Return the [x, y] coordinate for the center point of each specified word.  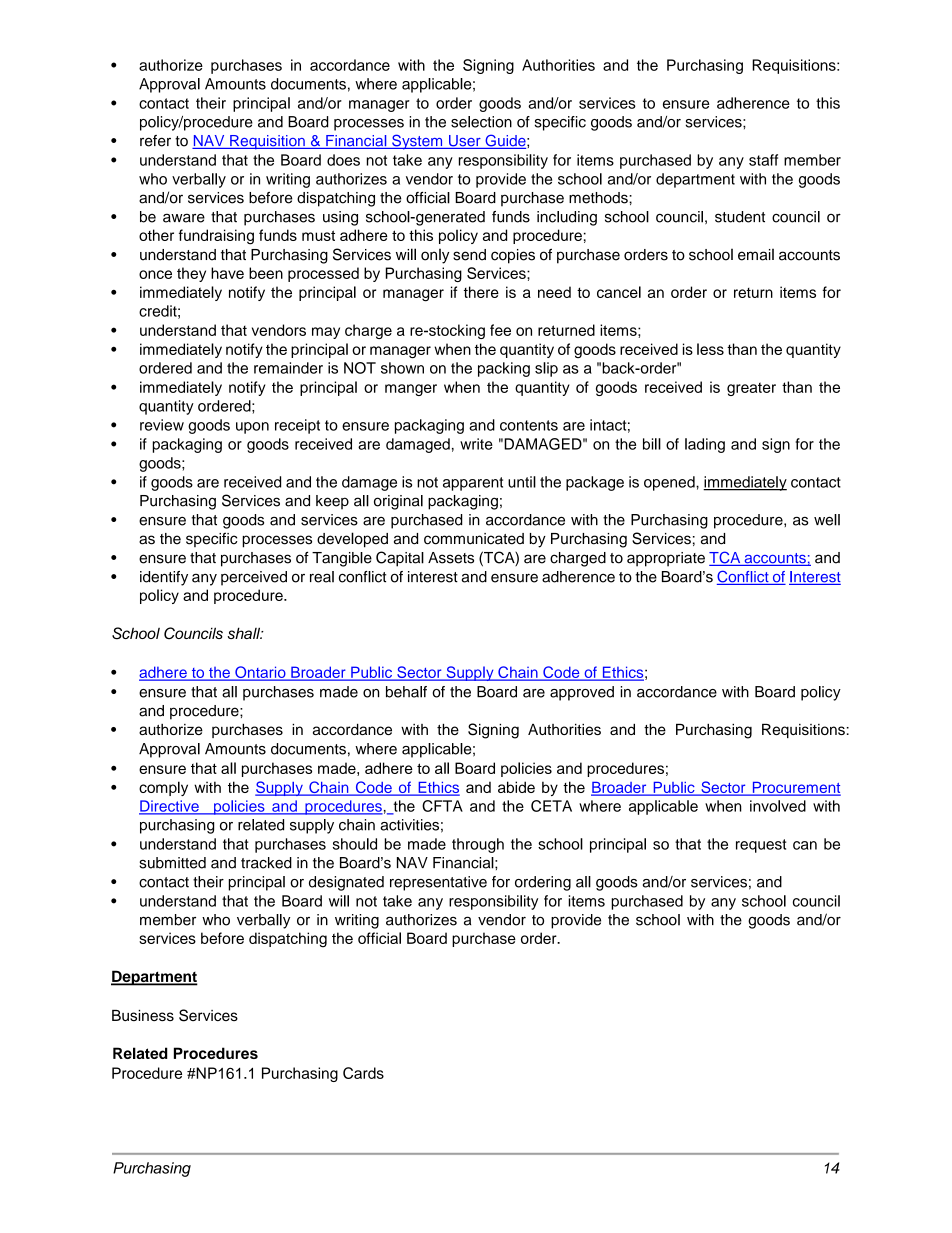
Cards [363, 1073]
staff [763, 160]
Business [143, 1015]
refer [155, 141]
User [465, 142]
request [761, 846]
